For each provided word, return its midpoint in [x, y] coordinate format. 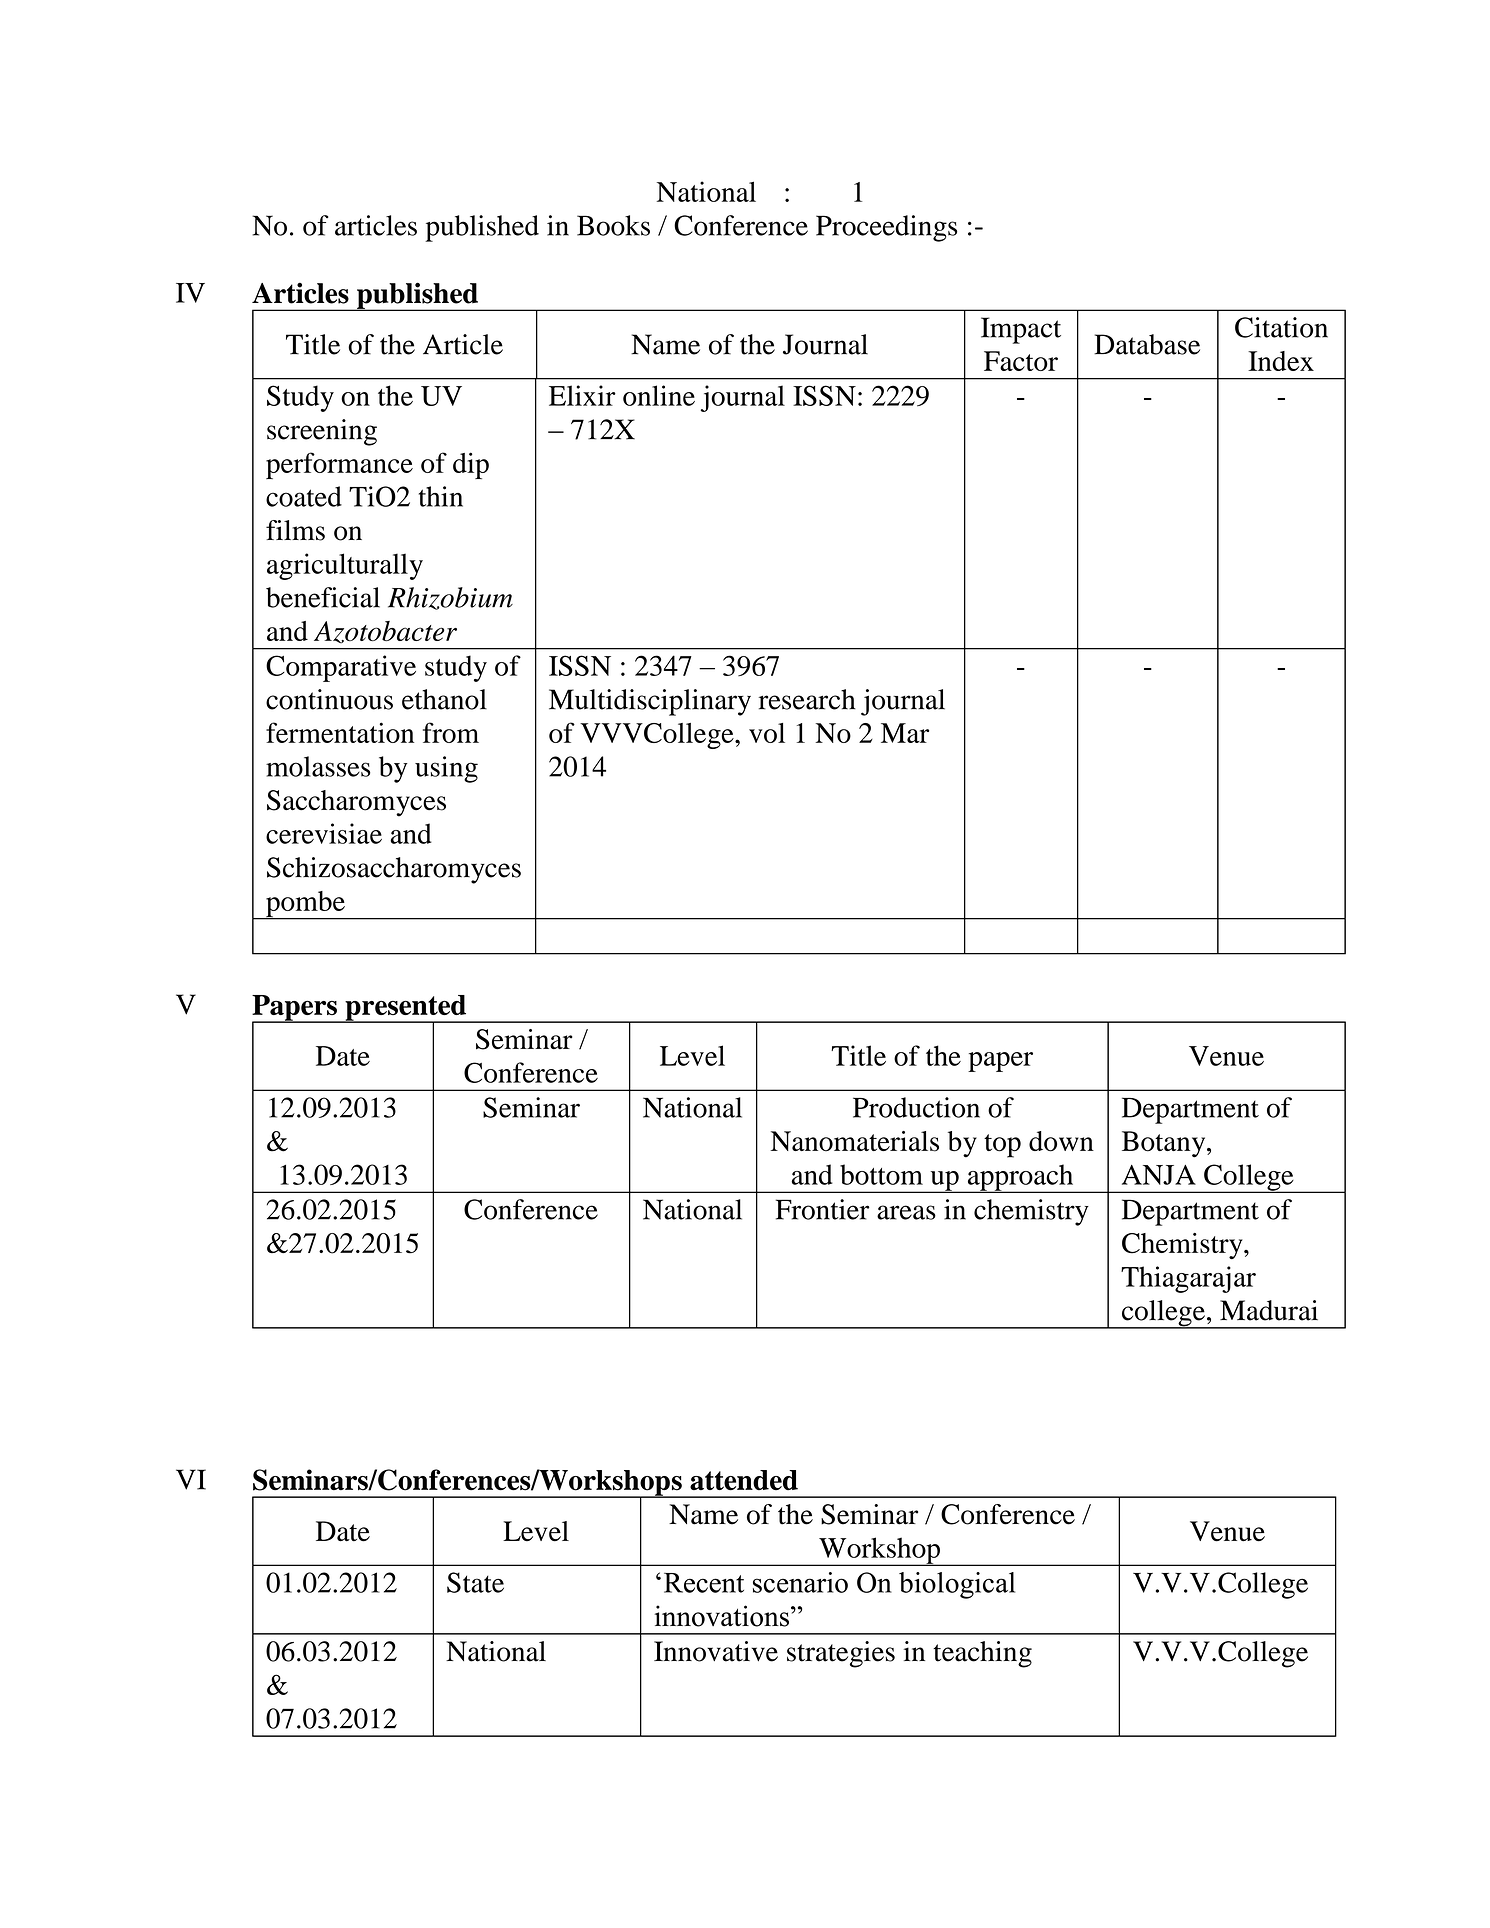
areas [906, 1212]
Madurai [1269, 1310]
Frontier [822, 1209]
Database [1147, 344]
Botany [1165, 1144]
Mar [905, 733]
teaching [982, 1654]
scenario [800, 1582]
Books [613, 225]
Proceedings [886, 228]
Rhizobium [450, 598]
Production [916, 1107]
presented [406, 1009]
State [475, 1582]
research [807, 699]
